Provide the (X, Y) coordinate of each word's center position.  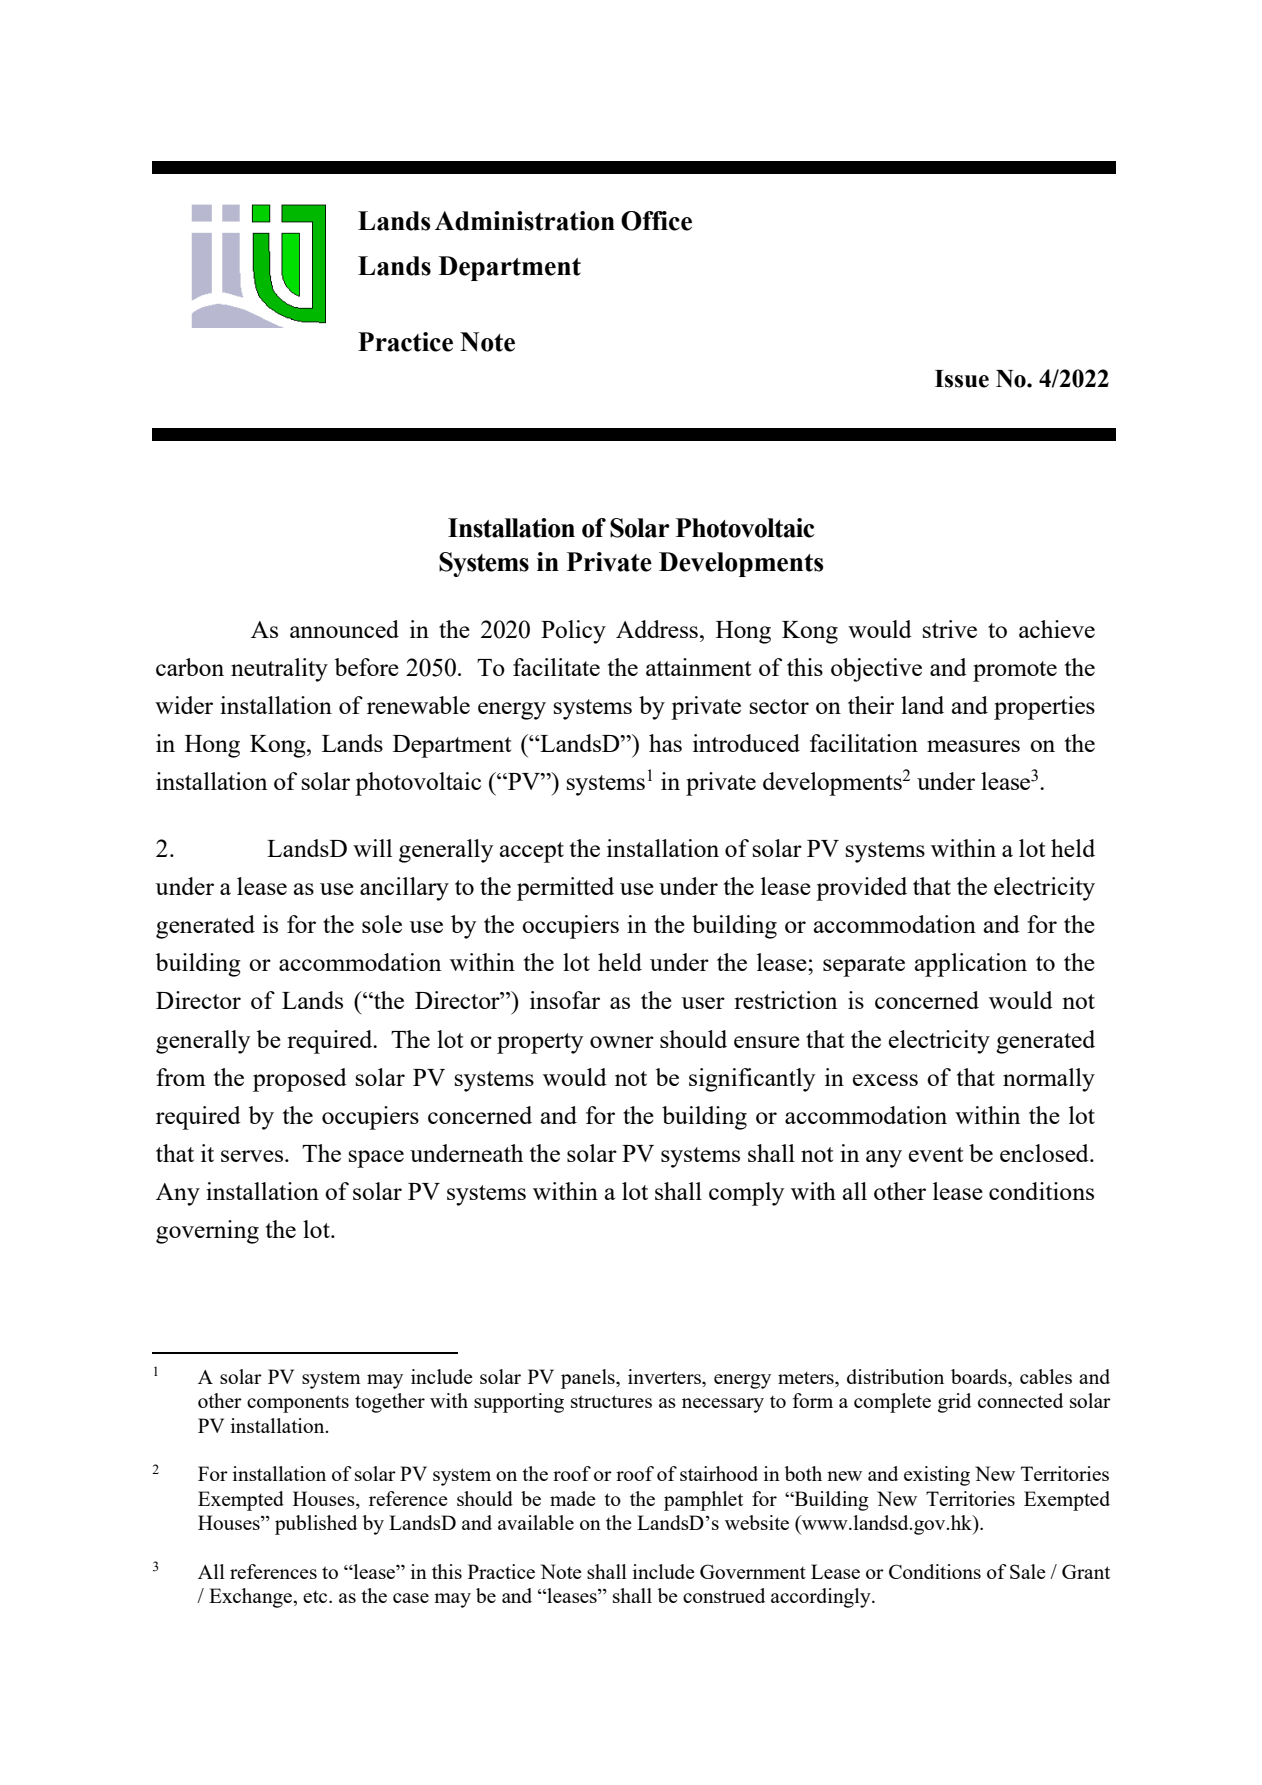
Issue (962, 379)
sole (382, 924)
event (936, 1154)
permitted (565, 889)
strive (950, 629)
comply (746, 1194)
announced (344, 629)
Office (656, 221)
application (971, 965)
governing (207, 1232)
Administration (525, 221)
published (316, 1525)
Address (657, 629)
